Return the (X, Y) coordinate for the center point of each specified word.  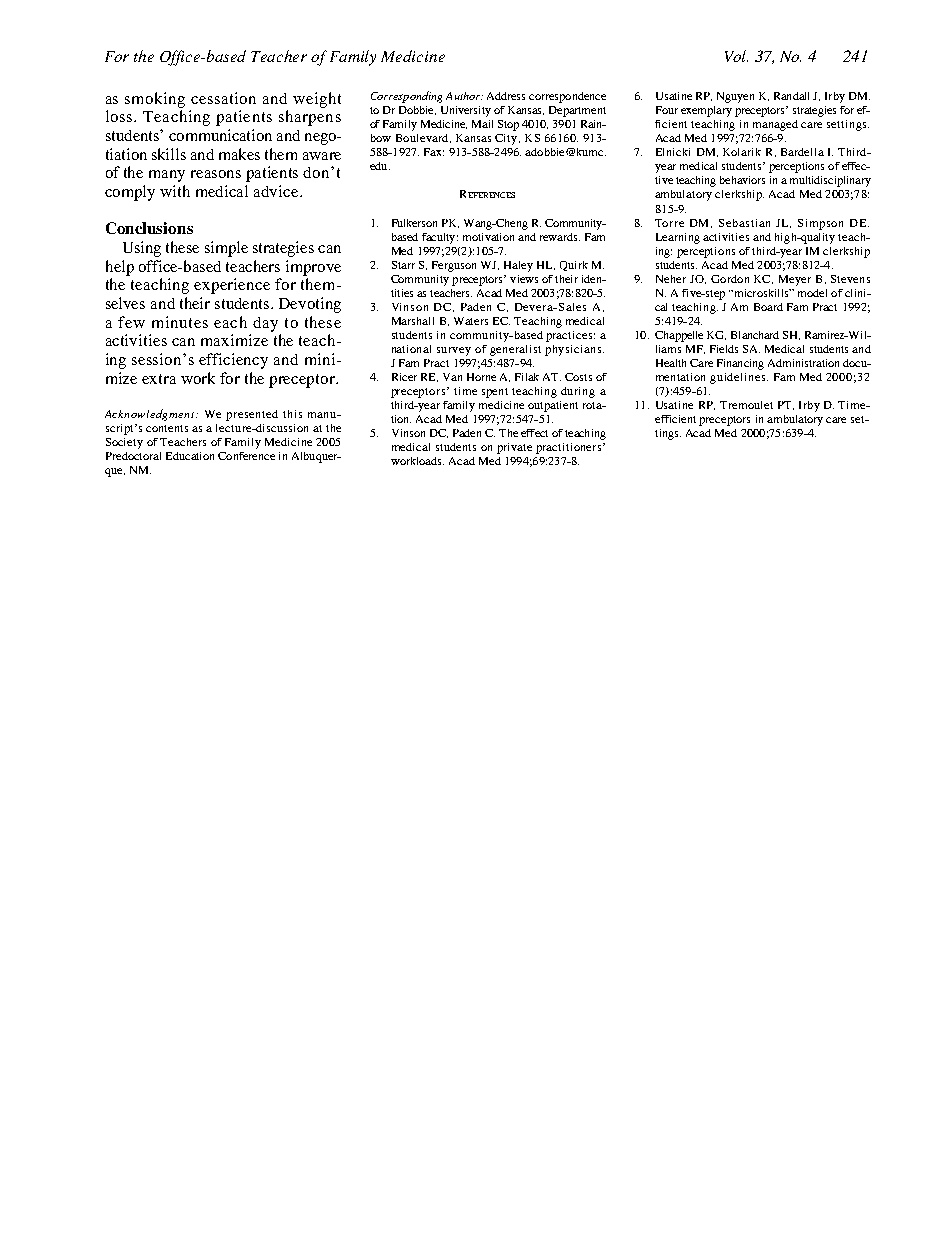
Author (464, 96)
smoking (155, 100)
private (514, 448)
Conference (246, 456)
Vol (736, 56)
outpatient (553, 406)
